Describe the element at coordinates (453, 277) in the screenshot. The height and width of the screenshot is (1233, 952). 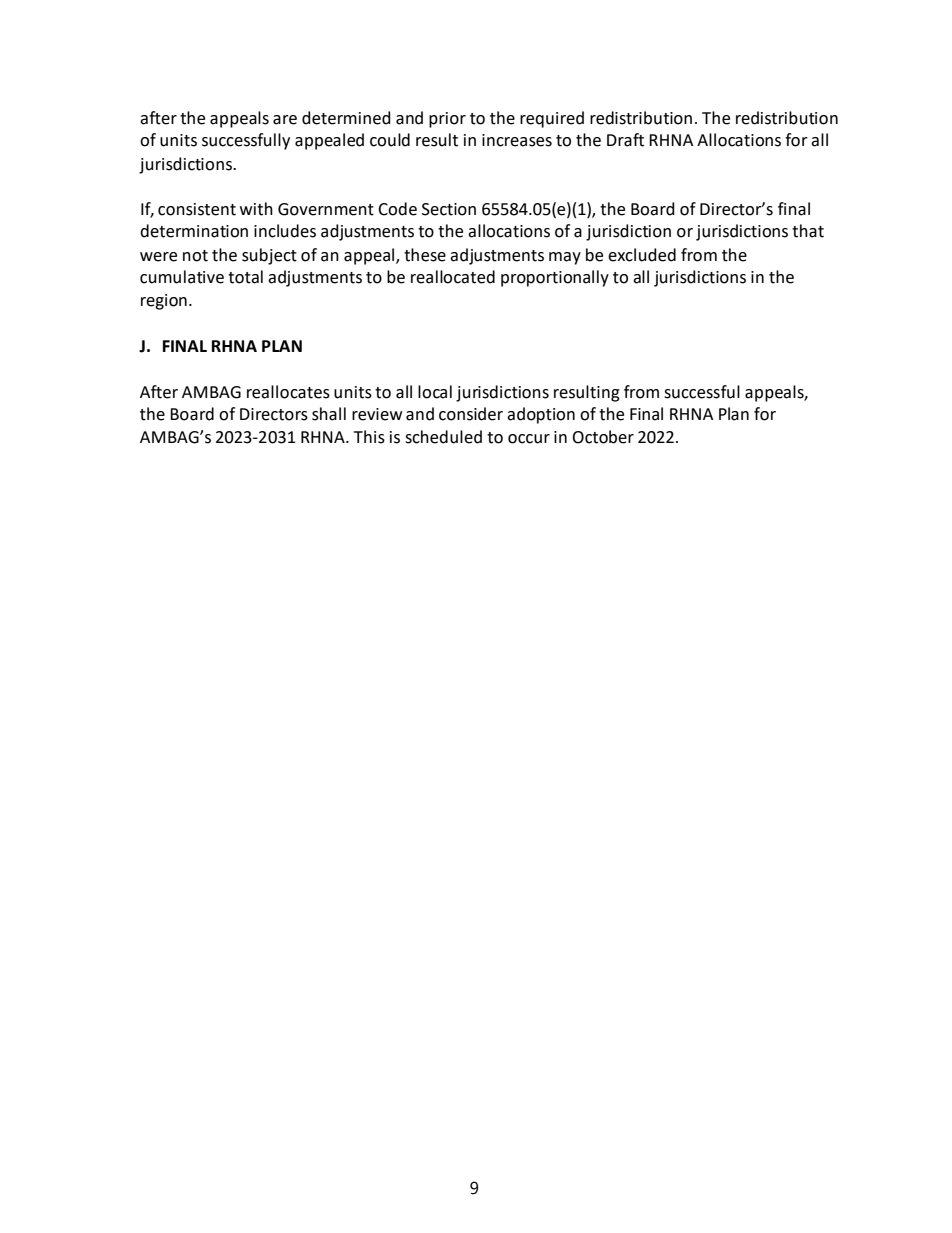
I see `reallocated` at that location.
